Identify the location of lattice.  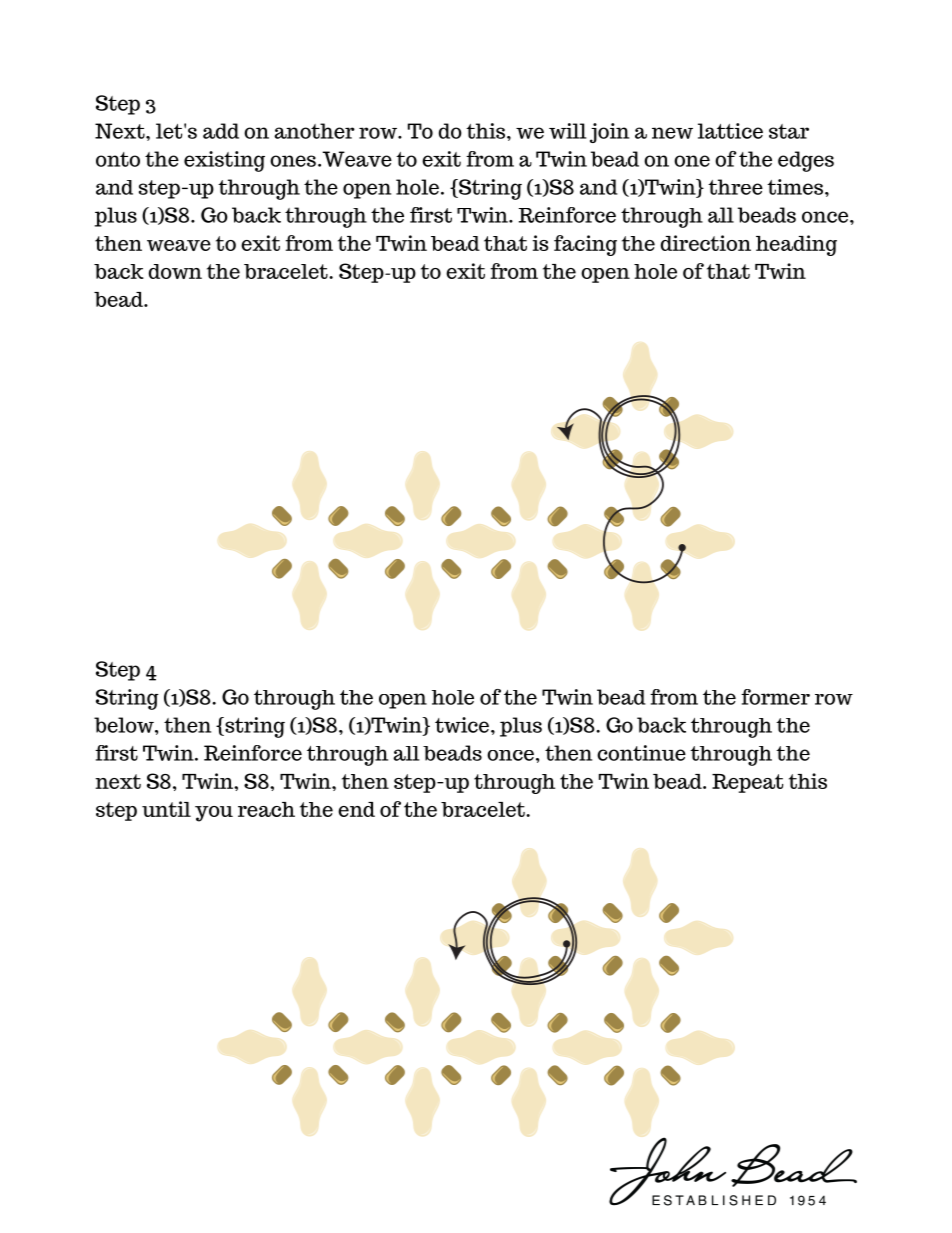
(730, 131).
